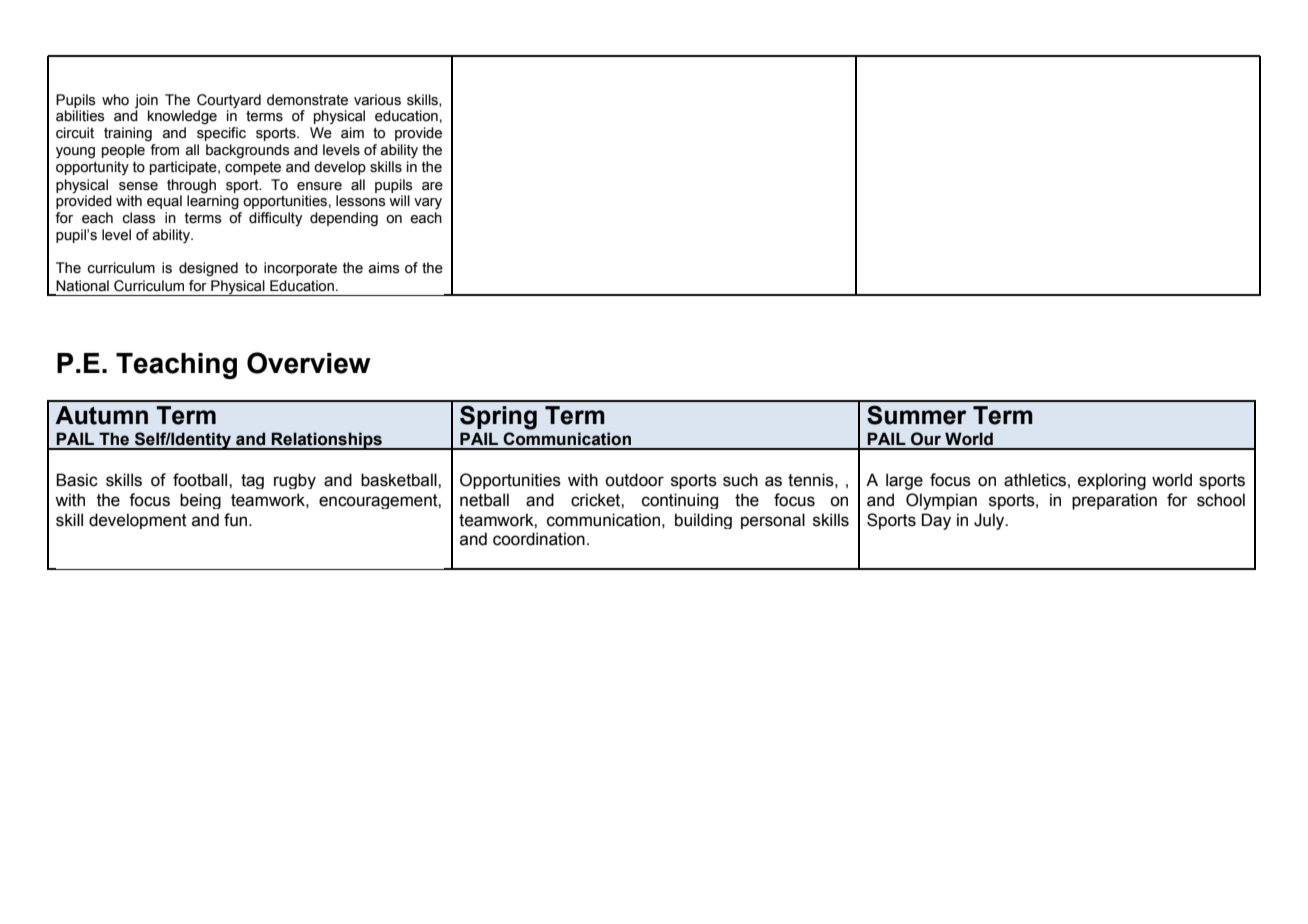 The width and height of the screenshot is (1308, 924). Describe the element at coordinates (82, 286) in the screenshot. I see `National` at that location.
